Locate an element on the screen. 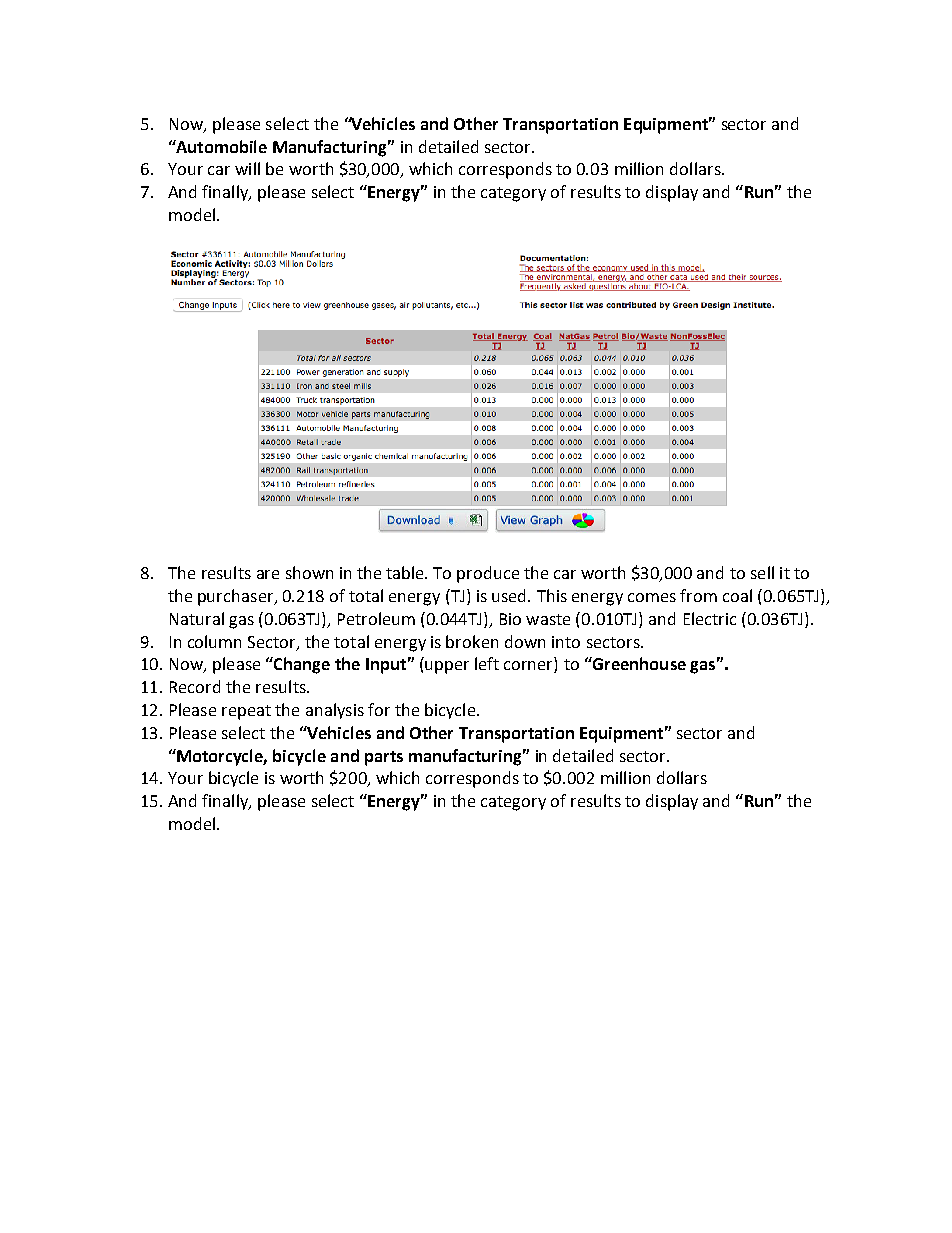 Image resolution: width=952 pixels, height=1233 pixels. table is located at coordinates (406, 572).
